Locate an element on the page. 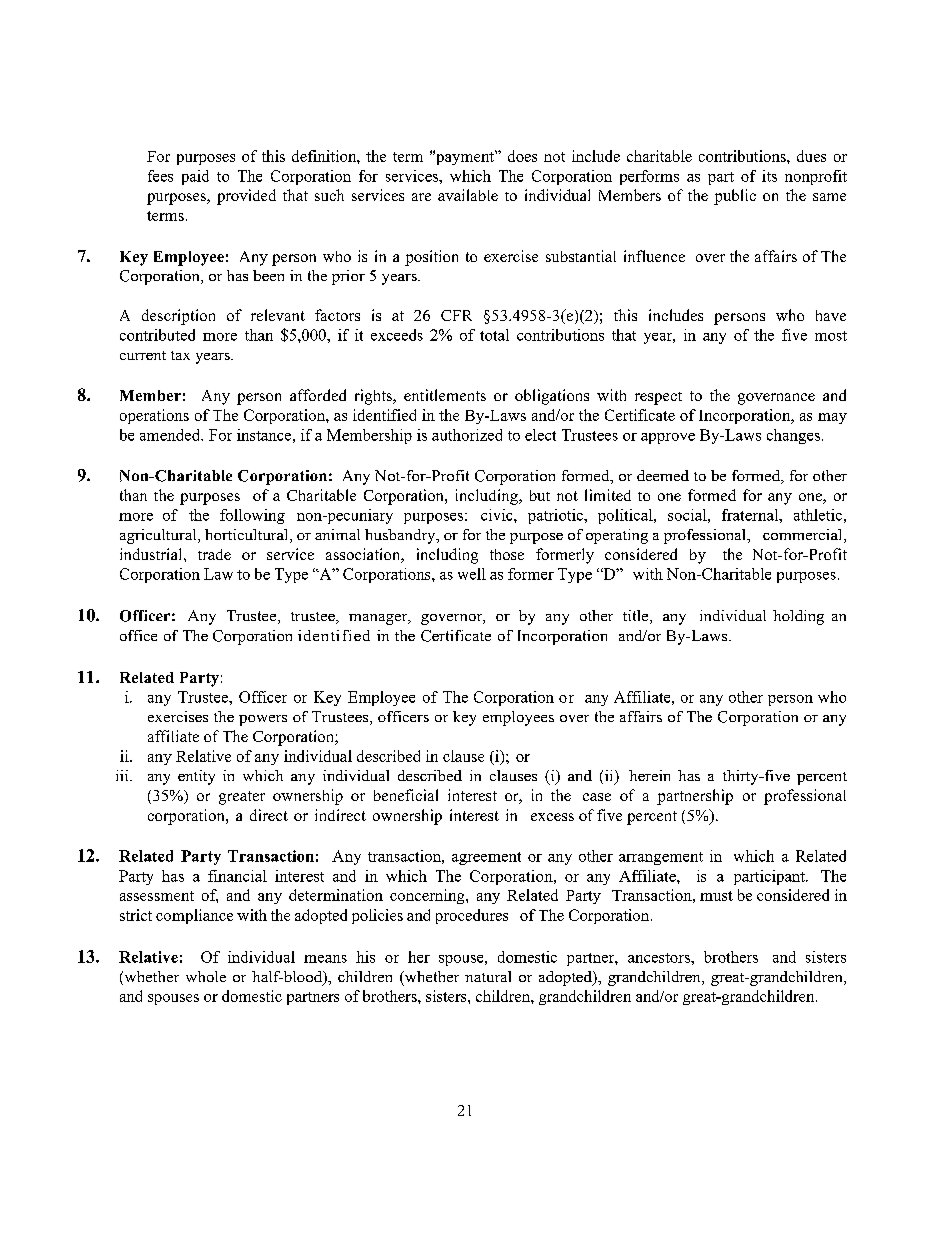 This image has width=952, height=1233. entity is located at coordinates (196, 777).
